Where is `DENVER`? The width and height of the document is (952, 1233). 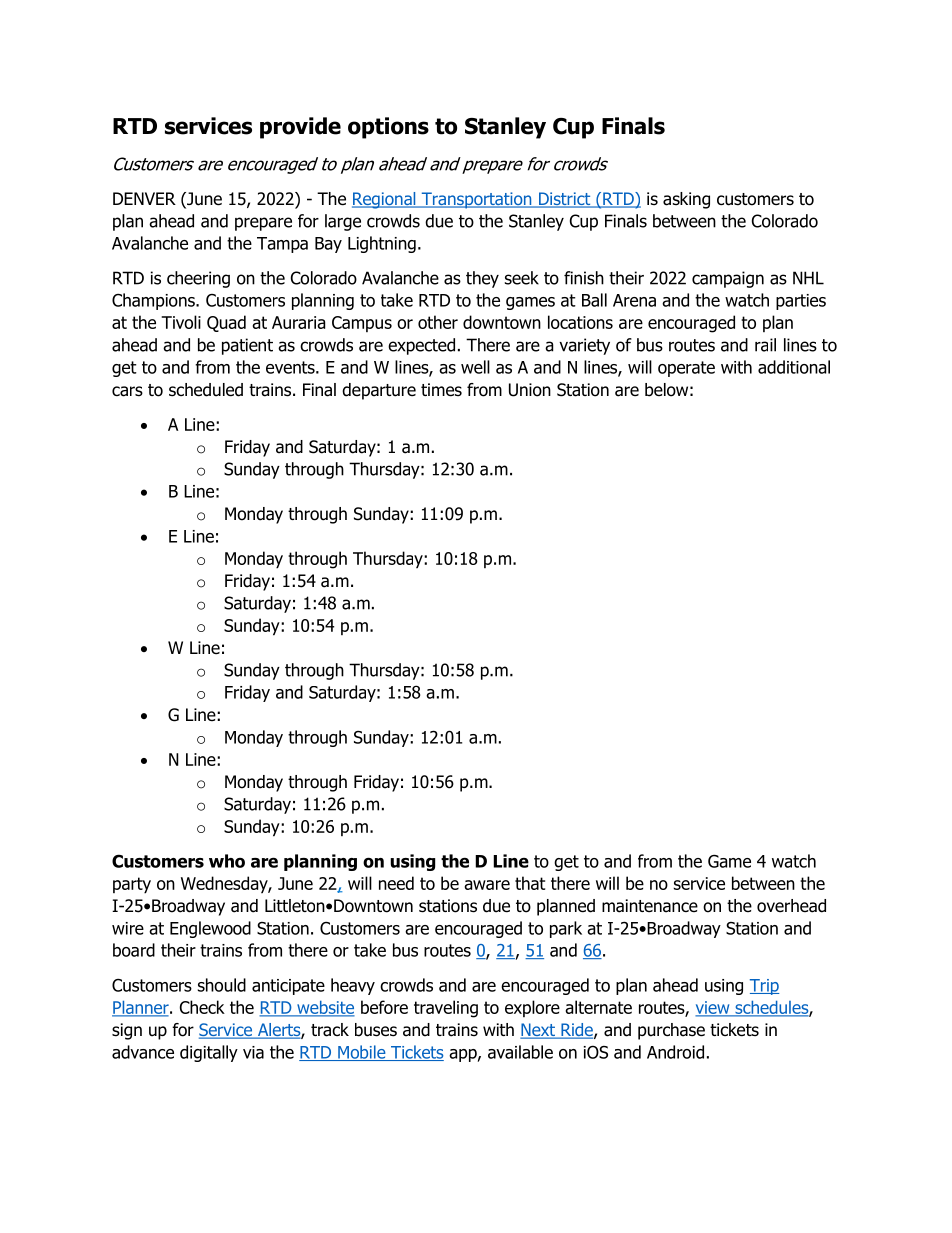 DENVER is located at coordinates (144, 198).
